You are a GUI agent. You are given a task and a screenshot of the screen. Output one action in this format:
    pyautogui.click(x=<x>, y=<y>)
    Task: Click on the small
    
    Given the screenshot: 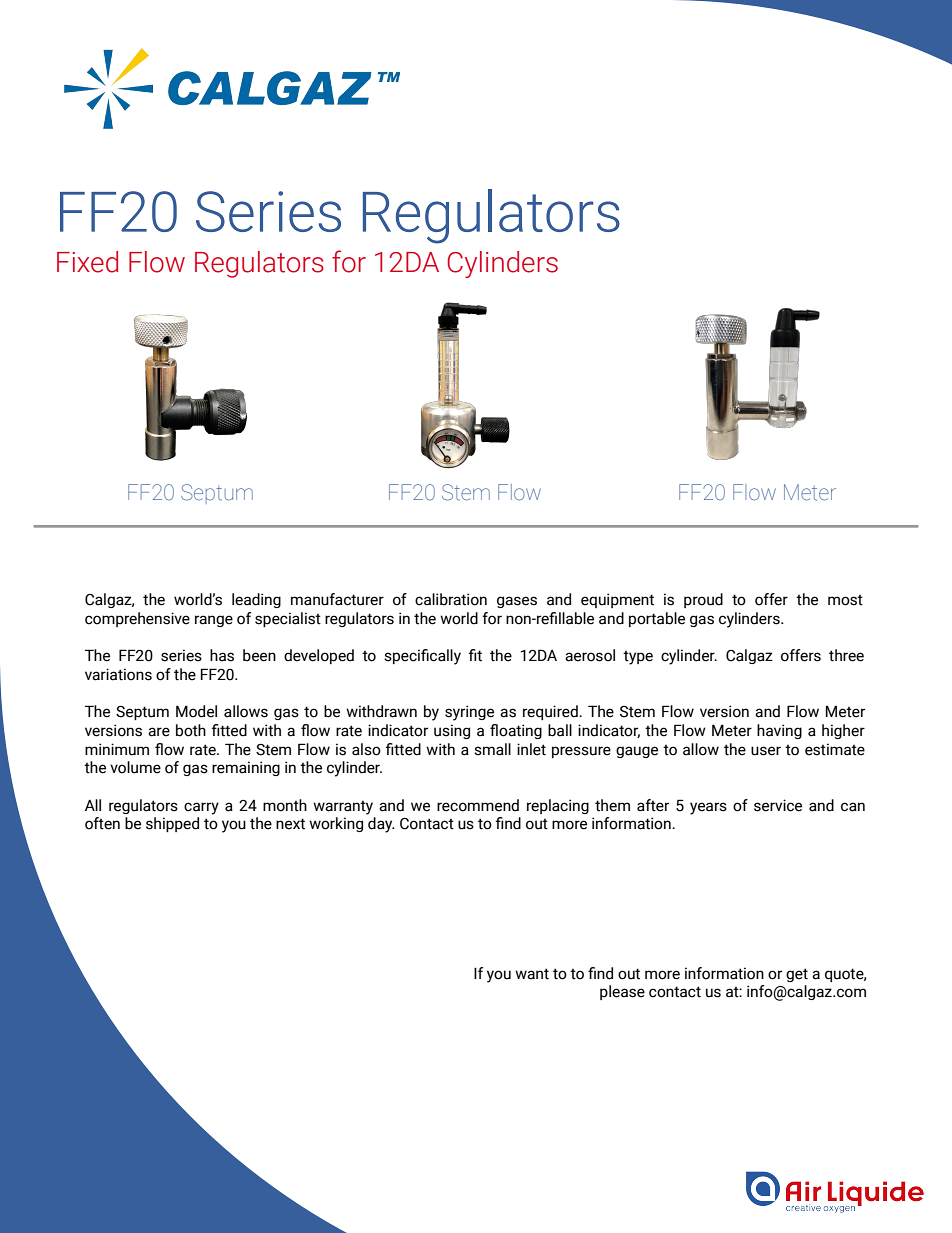 What is the action you would take?
    pyautogui.click(x=492, y=749)
